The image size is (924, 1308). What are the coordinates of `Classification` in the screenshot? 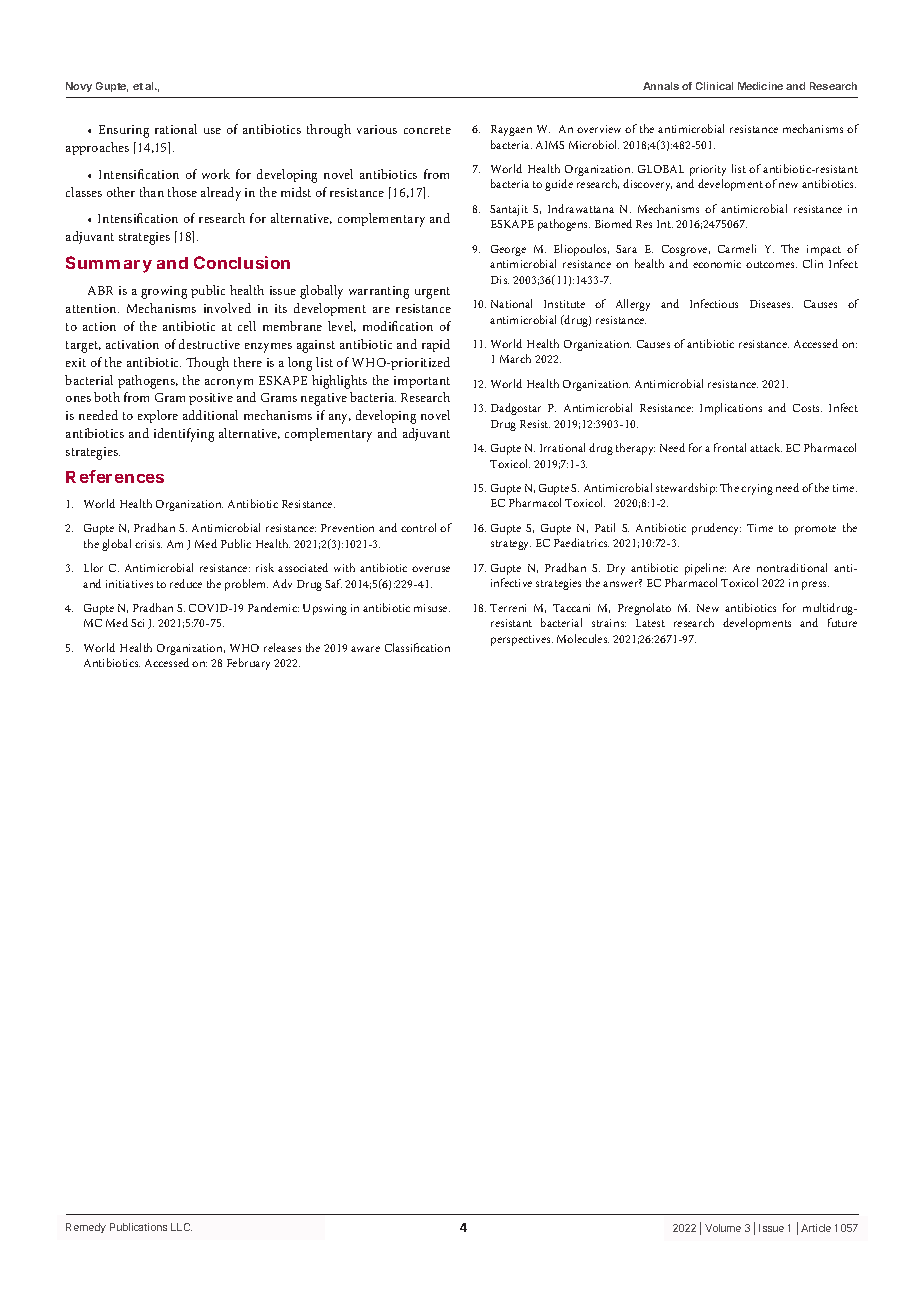 It's located at (417, 647).
